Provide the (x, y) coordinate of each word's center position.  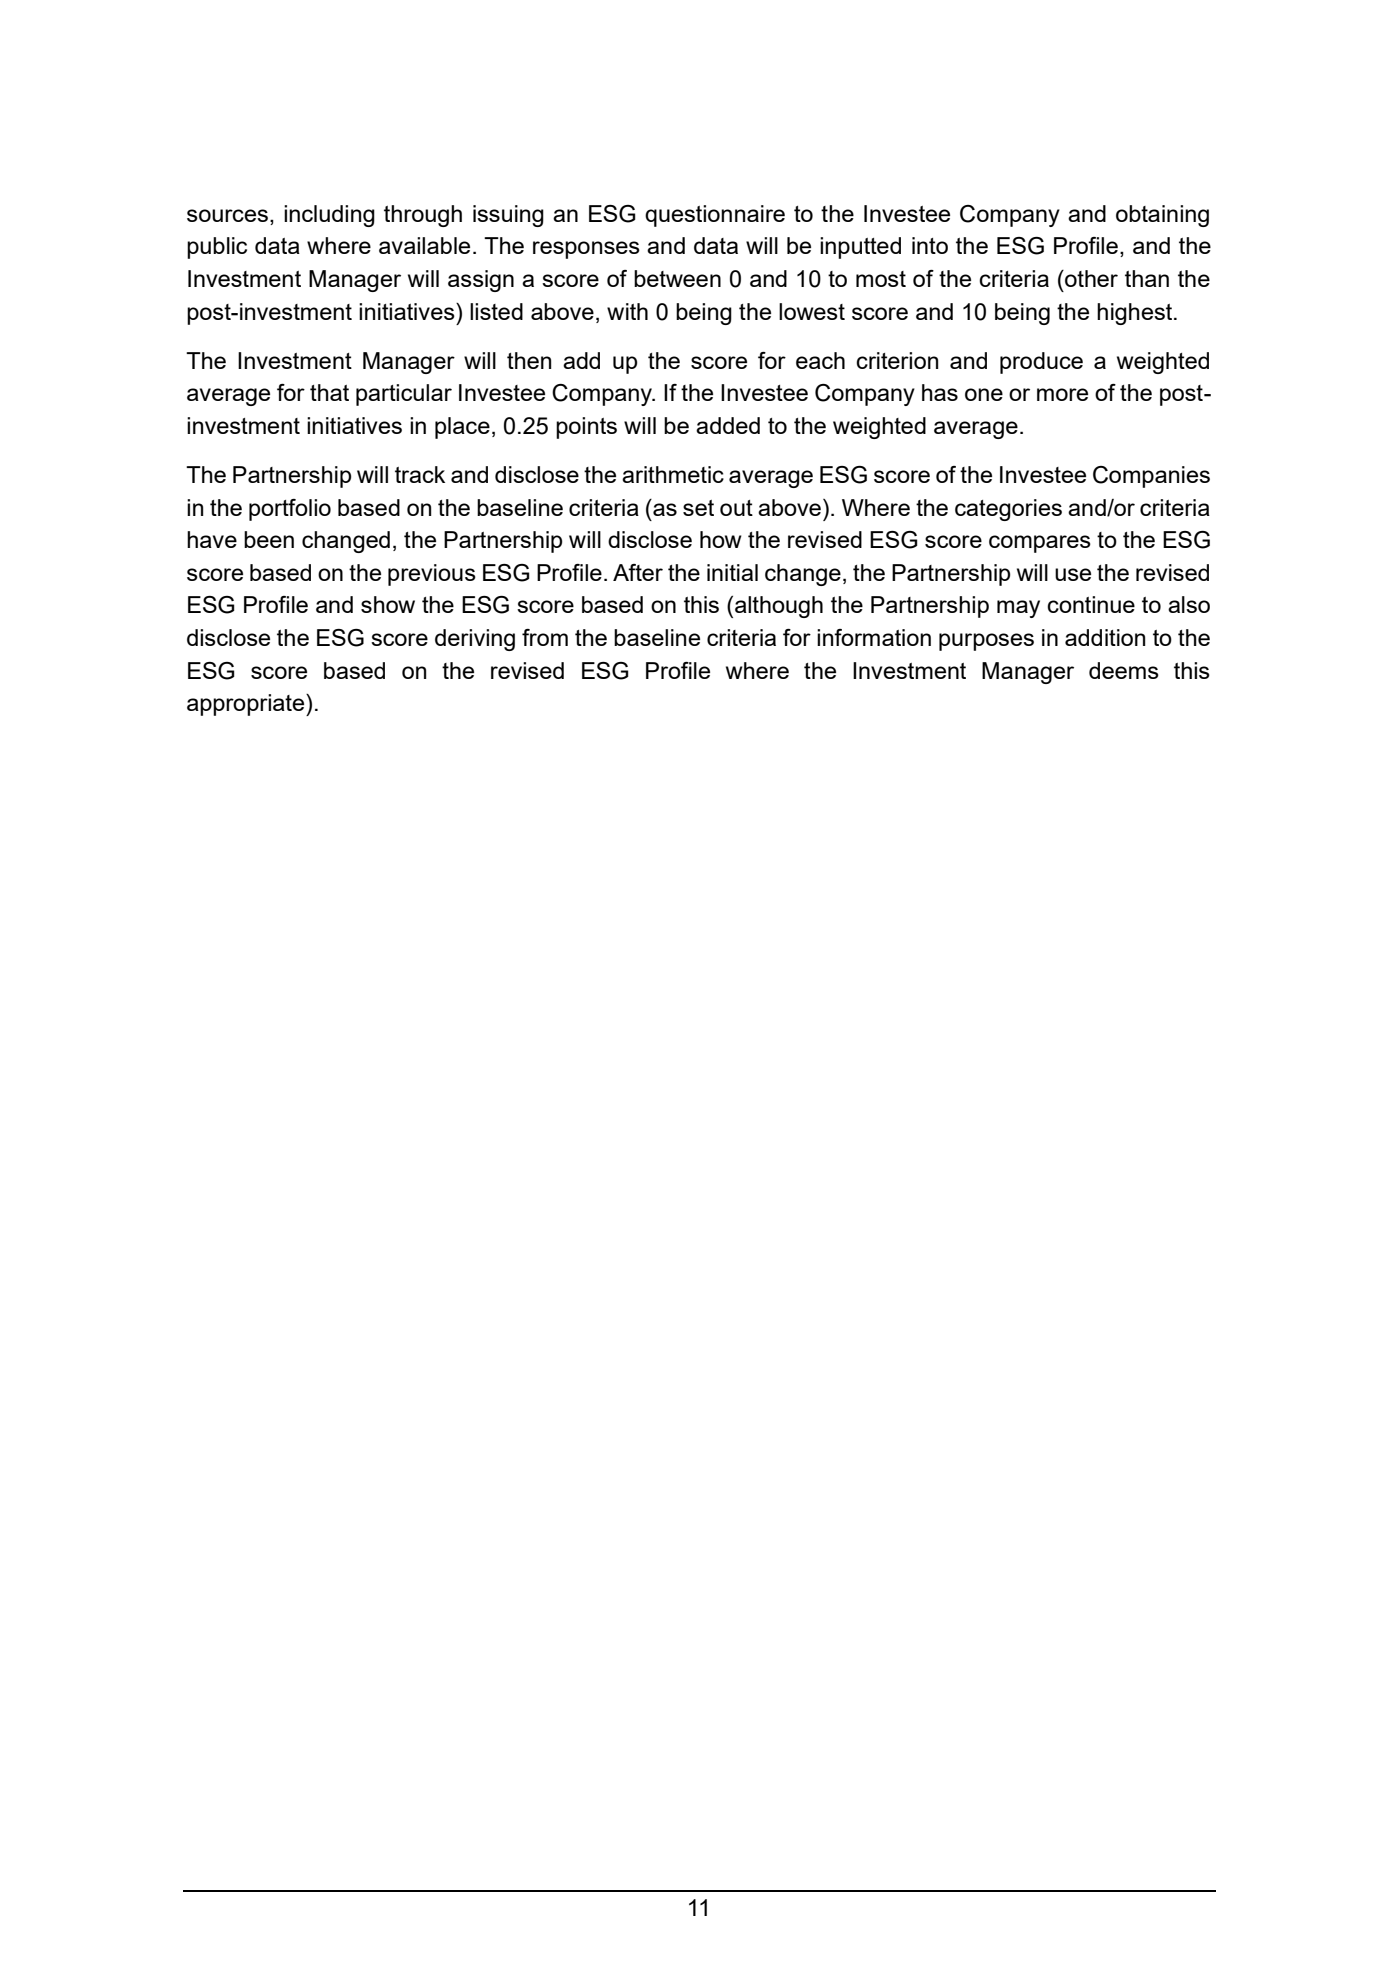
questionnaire (715, 216)
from (545, 637)
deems (1124, 670)
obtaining (1162, 216)
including (329, 216)
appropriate (247, 705)
